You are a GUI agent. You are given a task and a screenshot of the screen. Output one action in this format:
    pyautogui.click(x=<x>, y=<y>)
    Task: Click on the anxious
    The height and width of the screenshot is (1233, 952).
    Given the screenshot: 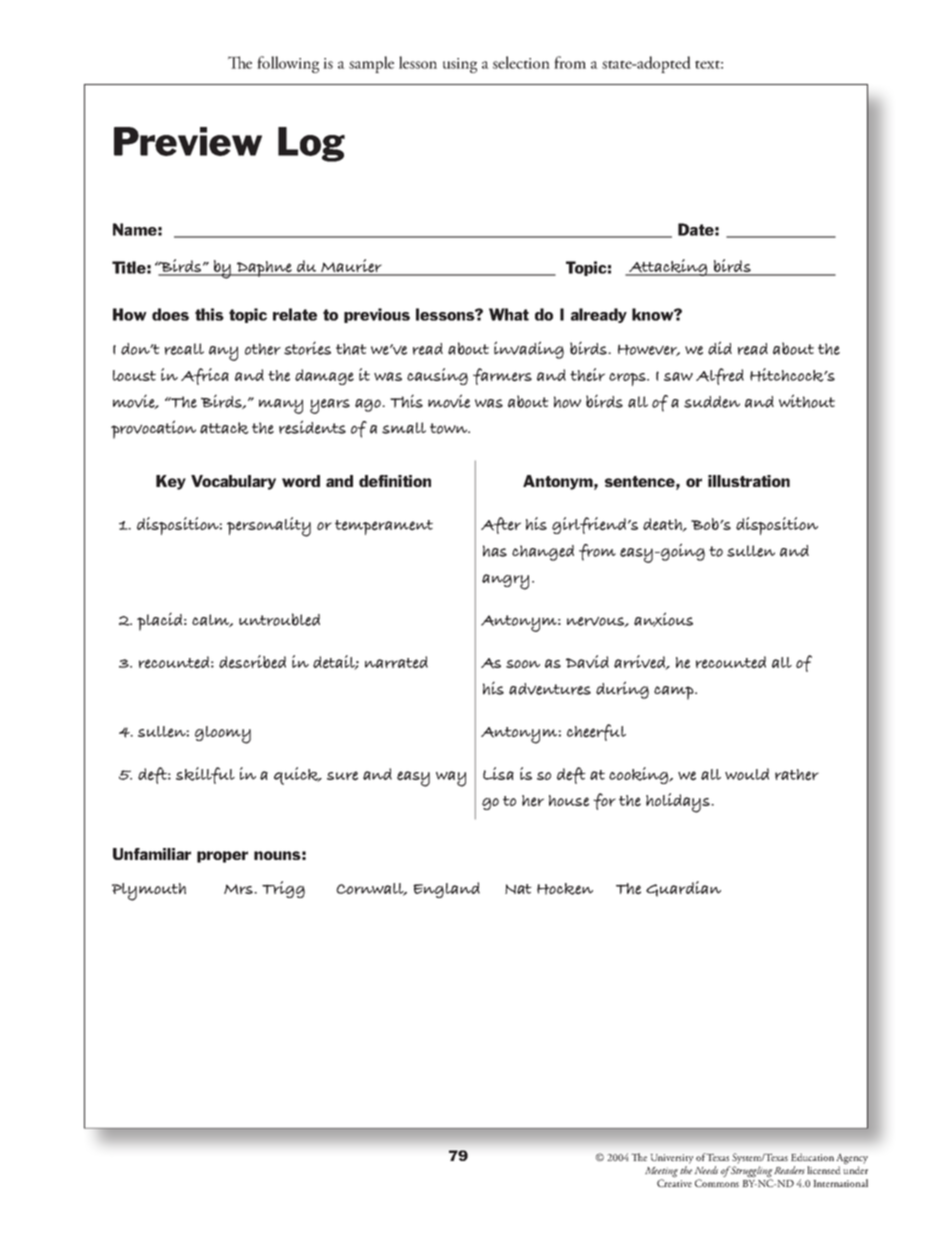 What is the action you would take?
    pyautogui.click(x=663, y=619)
